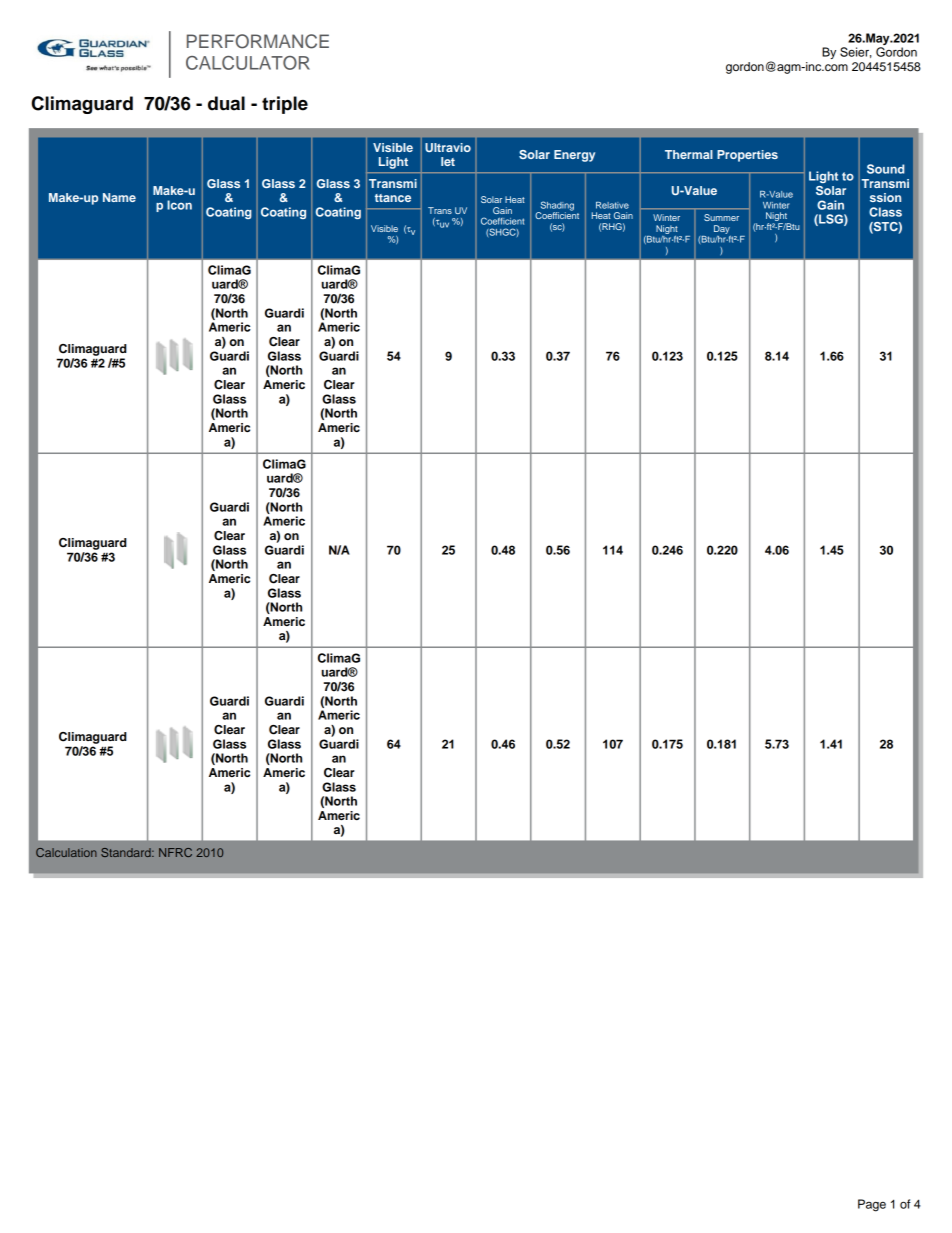  I want to click on Properties, so click(747, 156).
